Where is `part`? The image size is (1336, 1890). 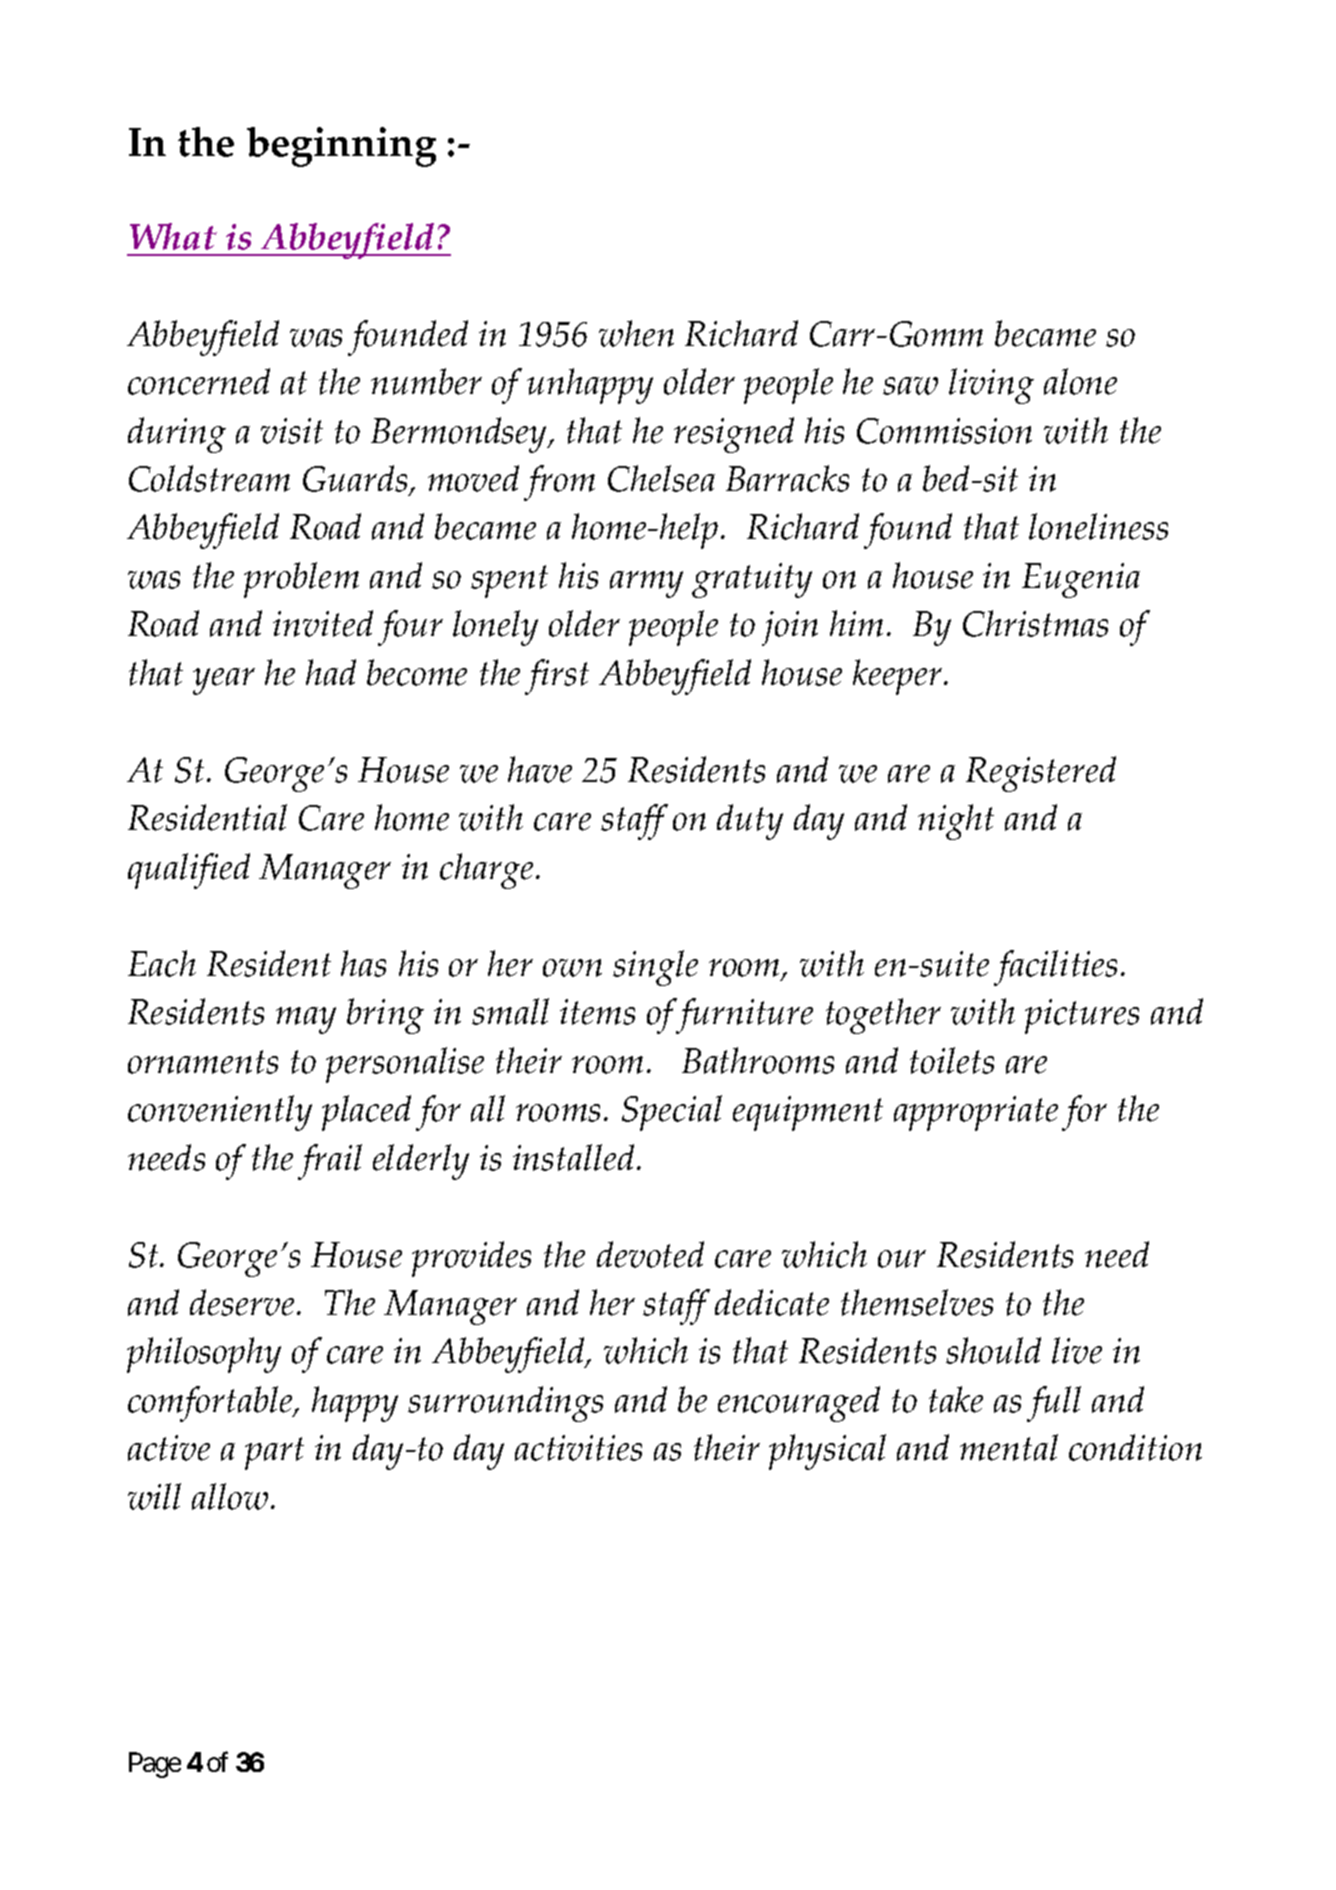 part is located at coordinates (274, 1453).
